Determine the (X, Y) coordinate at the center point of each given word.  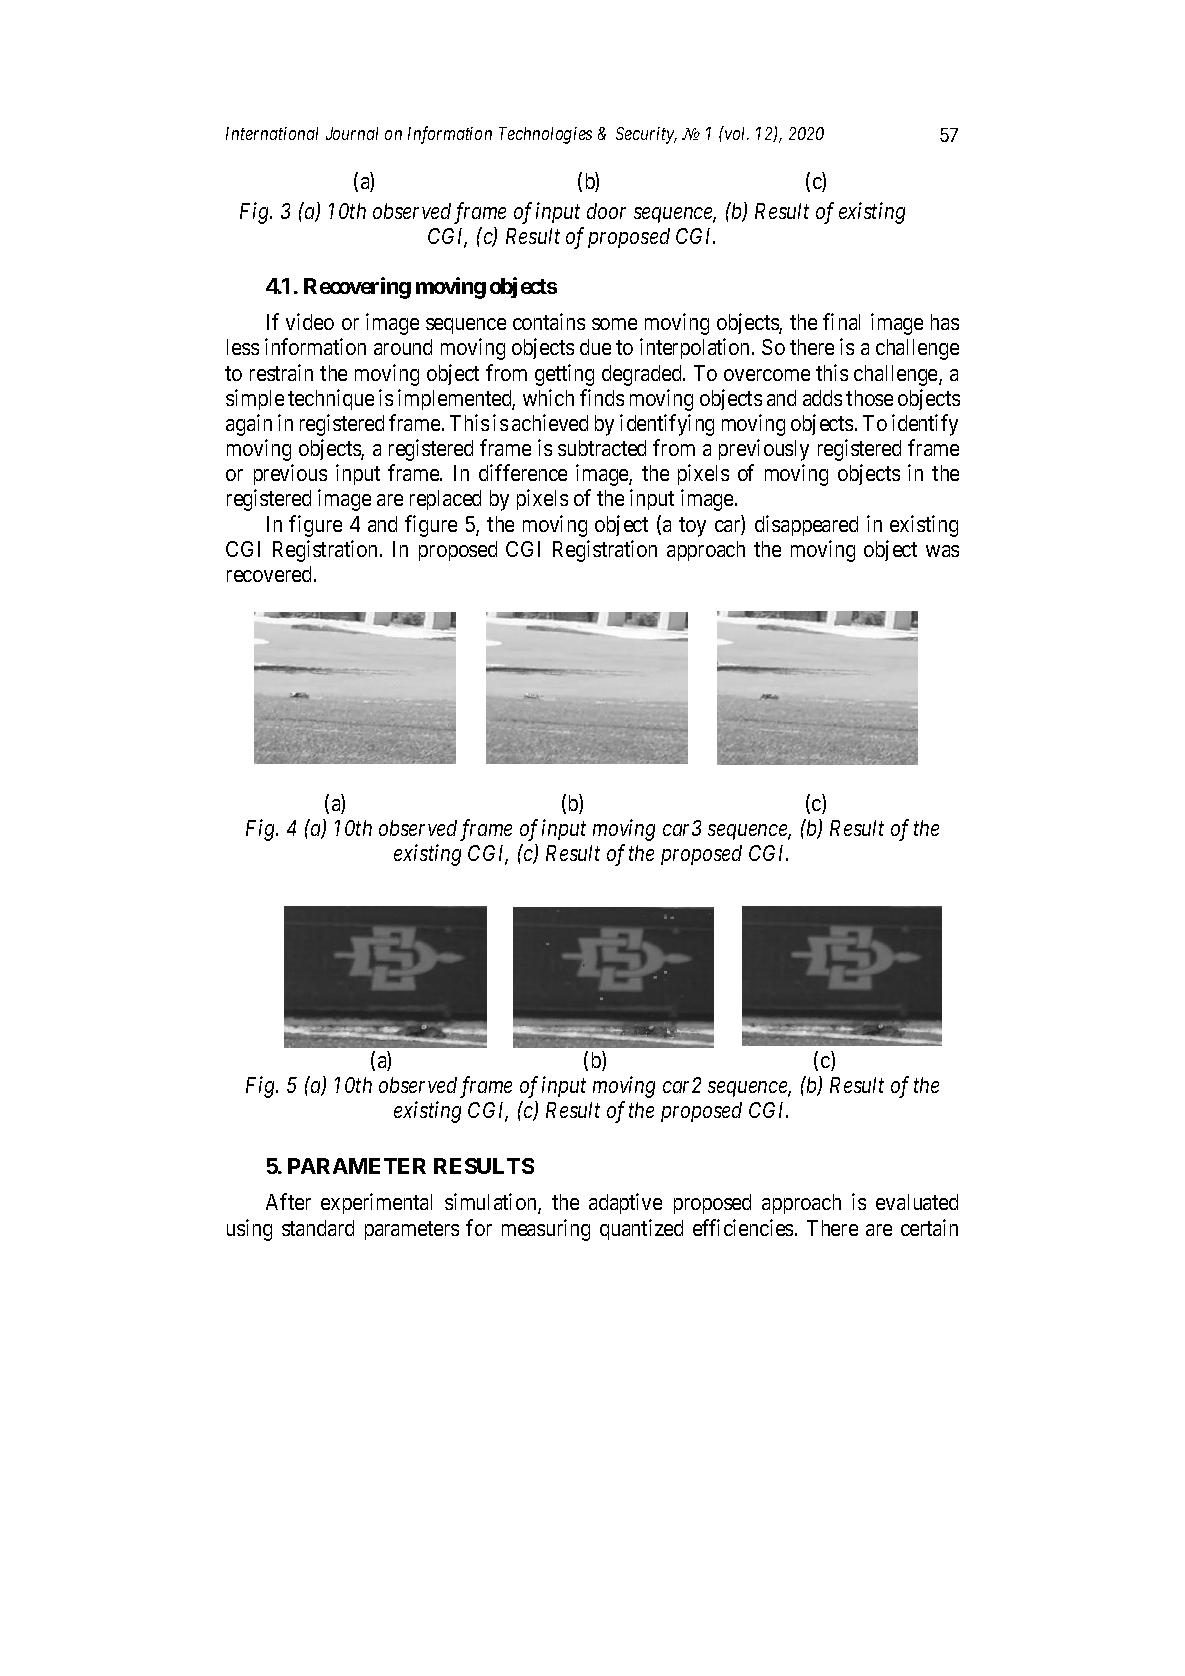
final (841, 321)
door (606, 211)
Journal (352, 133)
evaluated (917, 1202)
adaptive (625, 1203)
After (288, 1201)
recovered (269, 574)
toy (692, 527)
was (942, 551)
